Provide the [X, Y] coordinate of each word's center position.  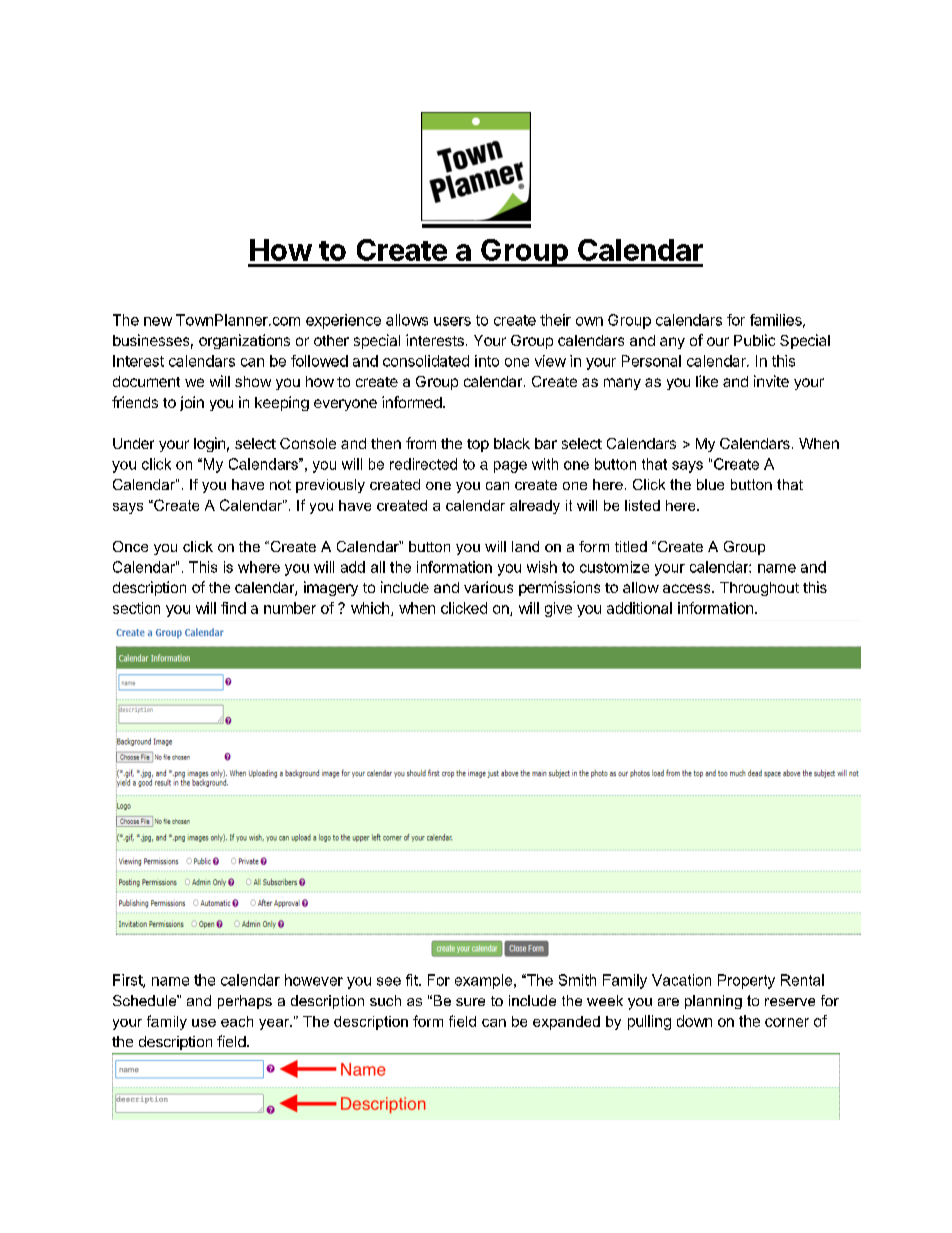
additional [639, 608]
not [280, 485]
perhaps [245, 1002]
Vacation [681, 980]
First [128, 981]
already [535, 507]
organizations [244, 341]
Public [754, 340]
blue [710, 484]
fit [413, 980]
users [452, 321]
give [558, 609]
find [233, 608]
